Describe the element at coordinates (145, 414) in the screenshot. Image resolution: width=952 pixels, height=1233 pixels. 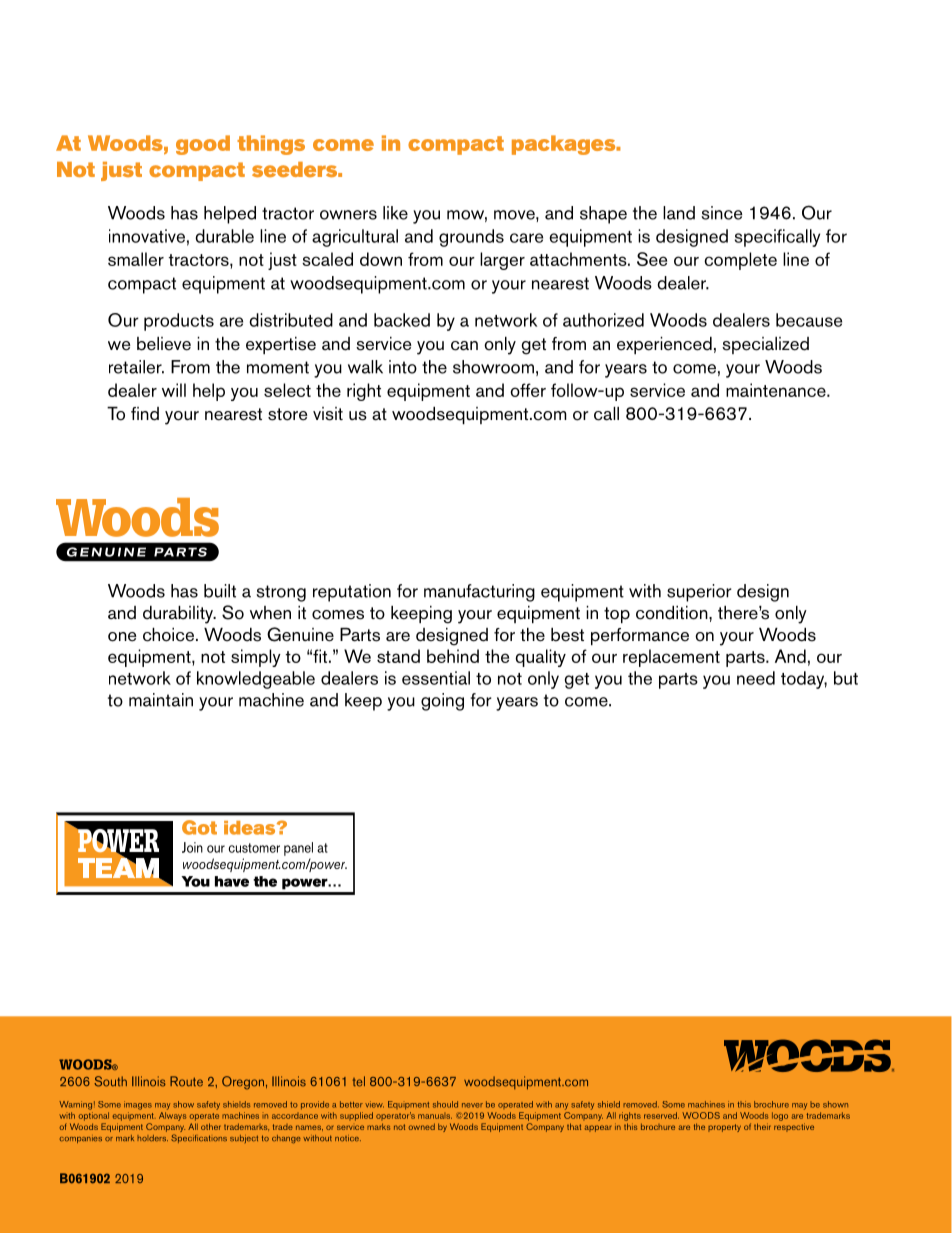
I see `find` at that location.
